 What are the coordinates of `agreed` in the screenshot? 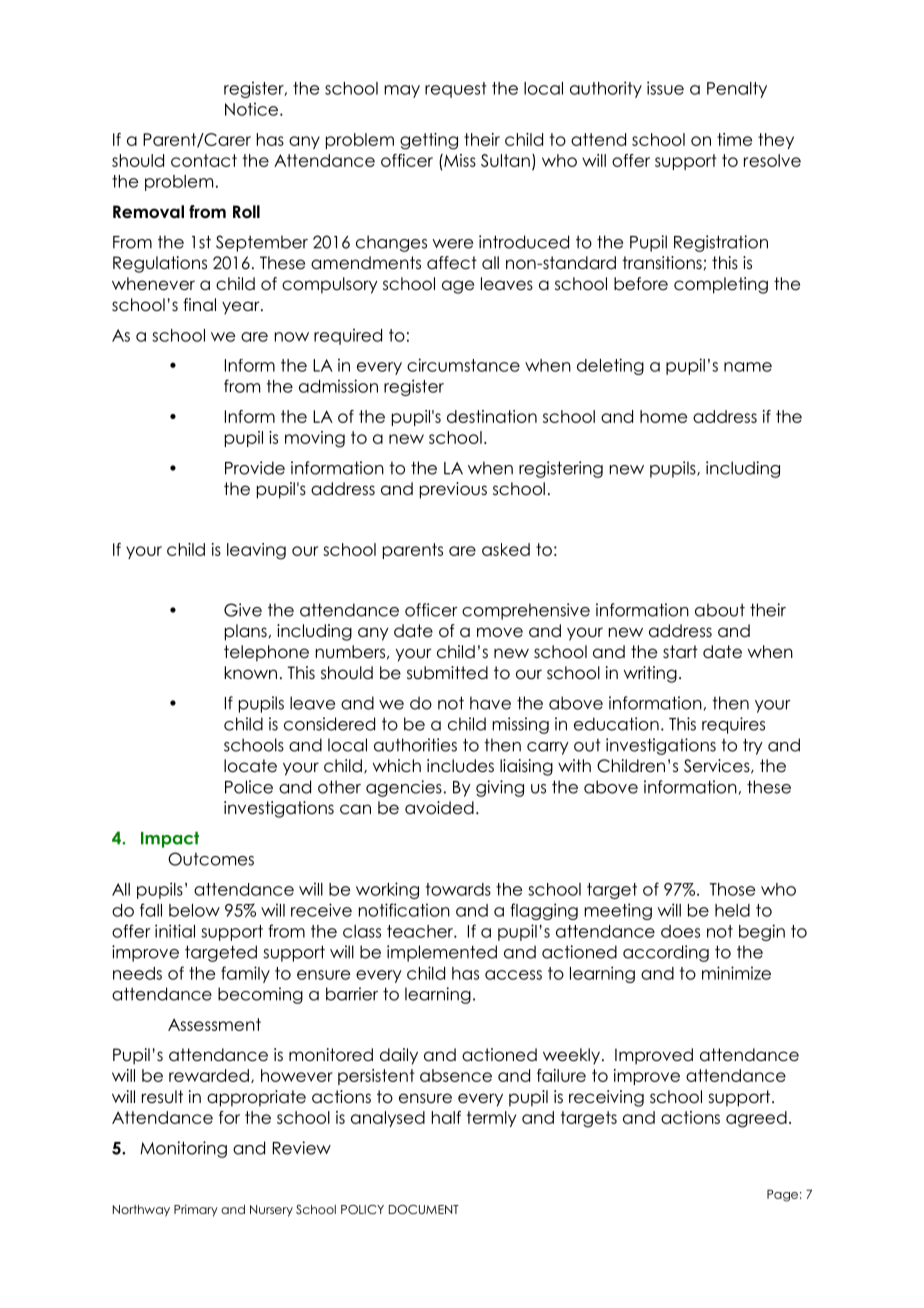 It's located at (756, 1119).
